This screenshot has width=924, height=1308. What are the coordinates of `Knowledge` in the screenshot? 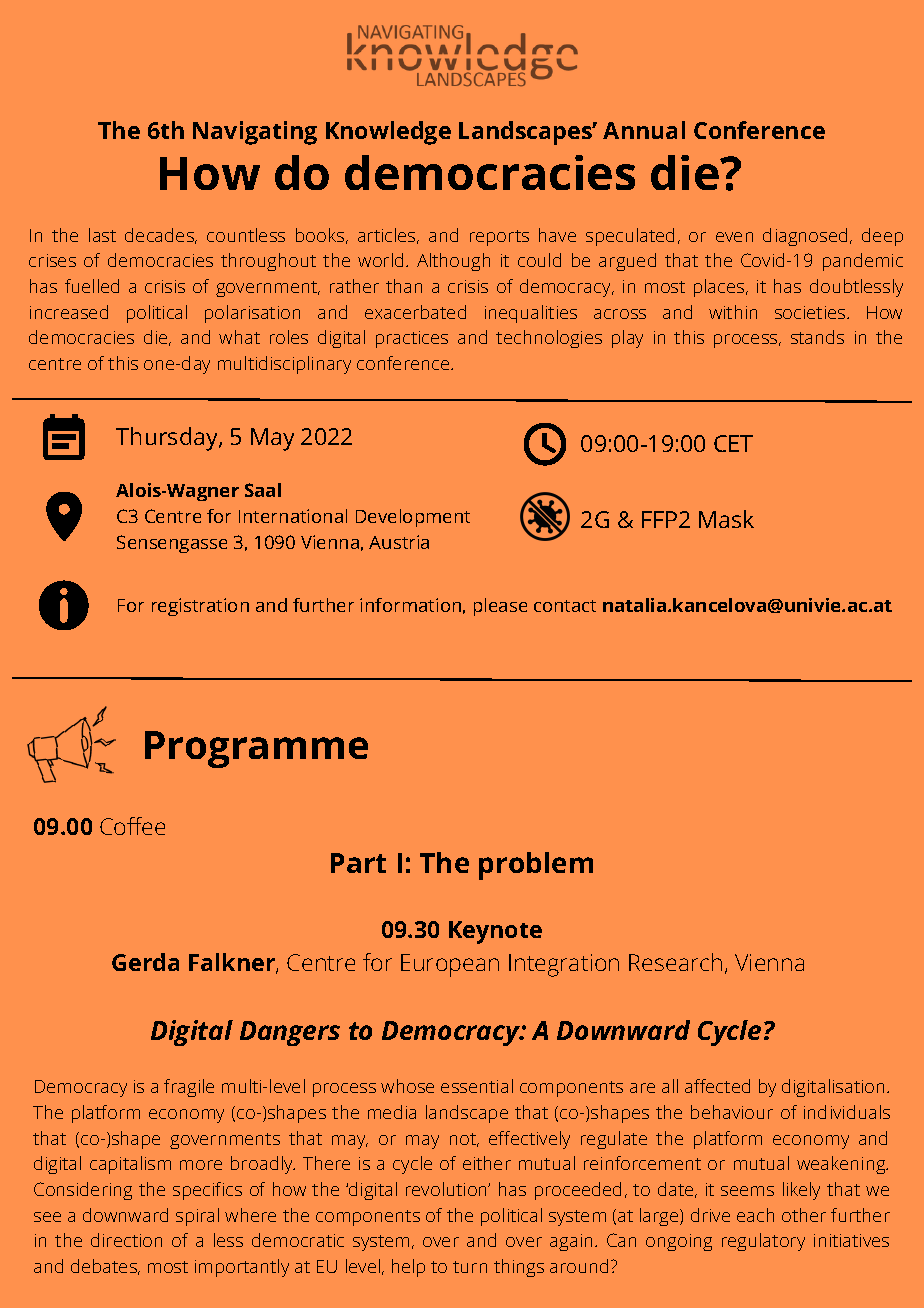 It's located at (388, 133).
